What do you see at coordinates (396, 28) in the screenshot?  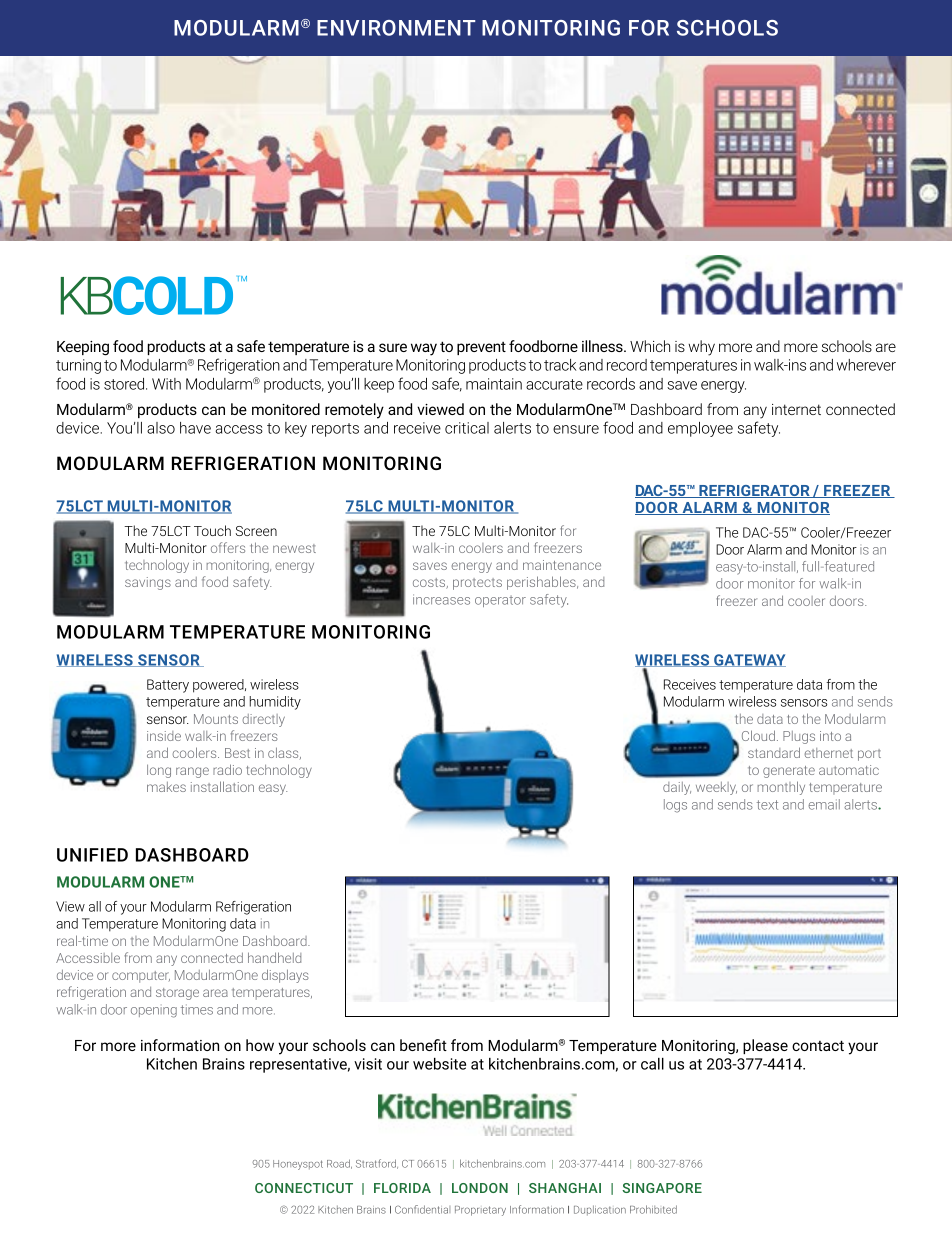 I see `ENVIRONMENT` at bounding box center [396, 28].
